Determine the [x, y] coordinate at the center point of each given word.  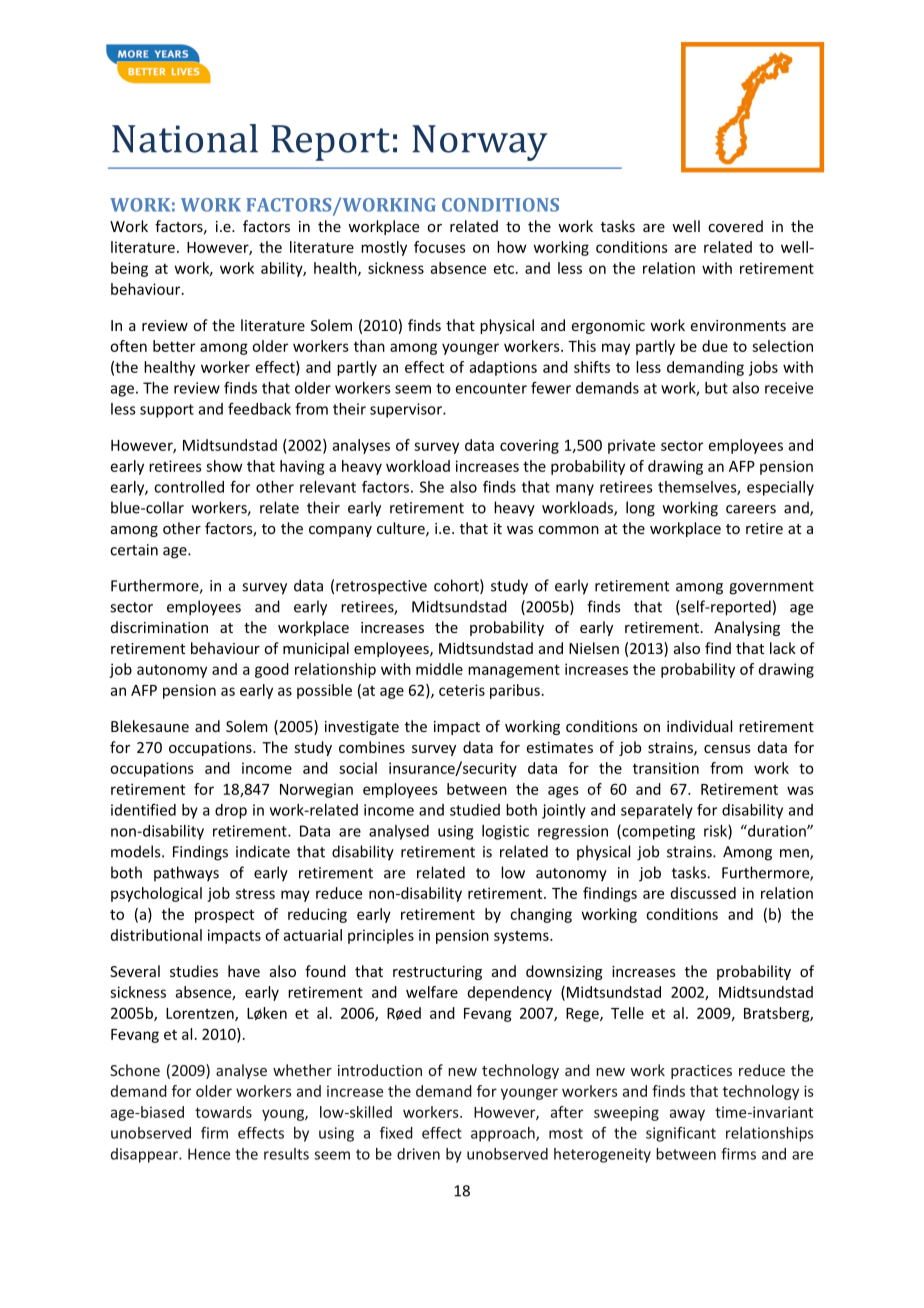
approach [504, 1134]
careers [751, 509]
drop [231, 811]
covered [735, 226]
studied [475, 810]
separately [657, 811]
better [174, 346]
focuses [440, 247]
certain [134, 550]
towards [223, 1112]
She [432, 487]
